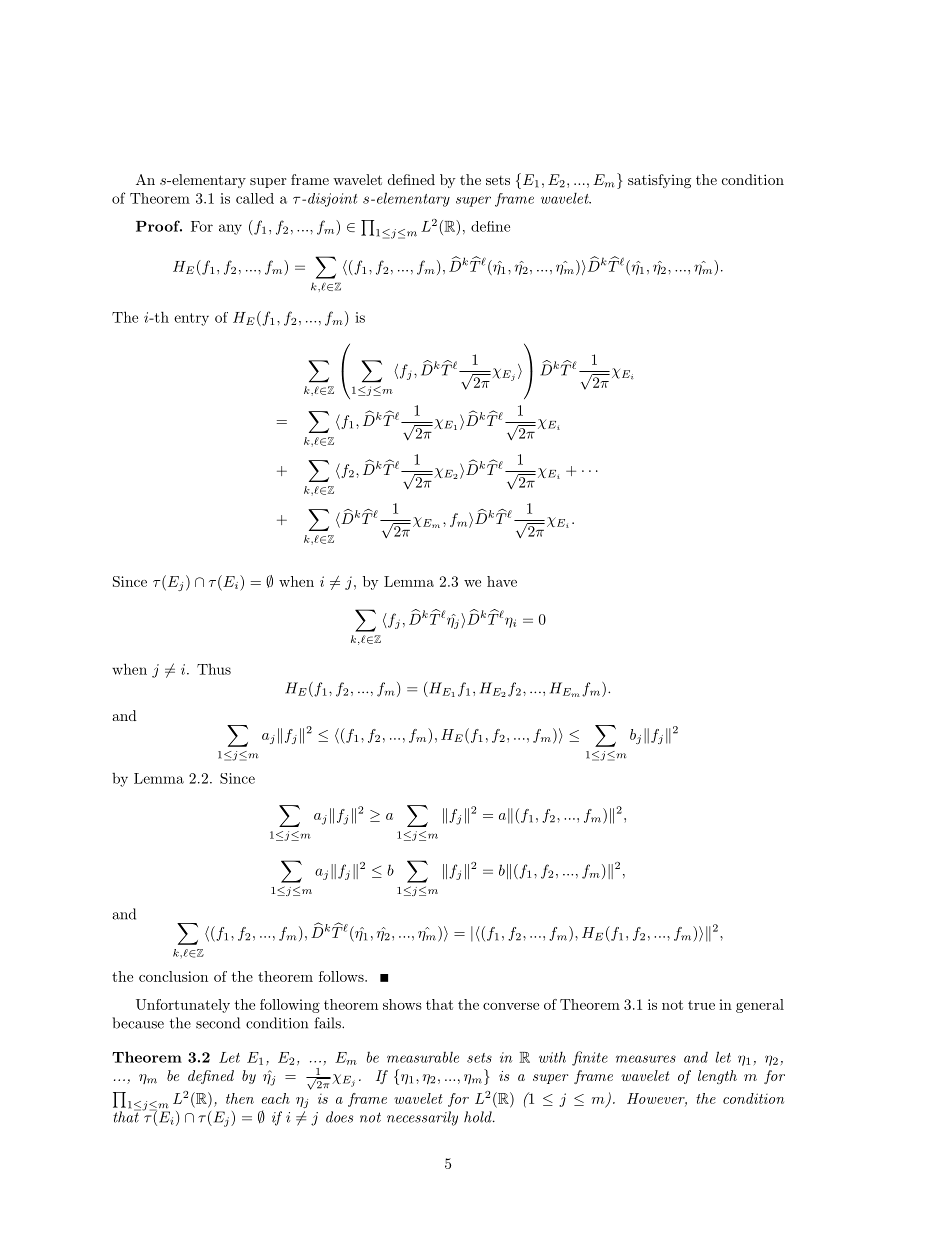 This document has height=1233, width=952. I want to click on Thus, so click(214, 669).
